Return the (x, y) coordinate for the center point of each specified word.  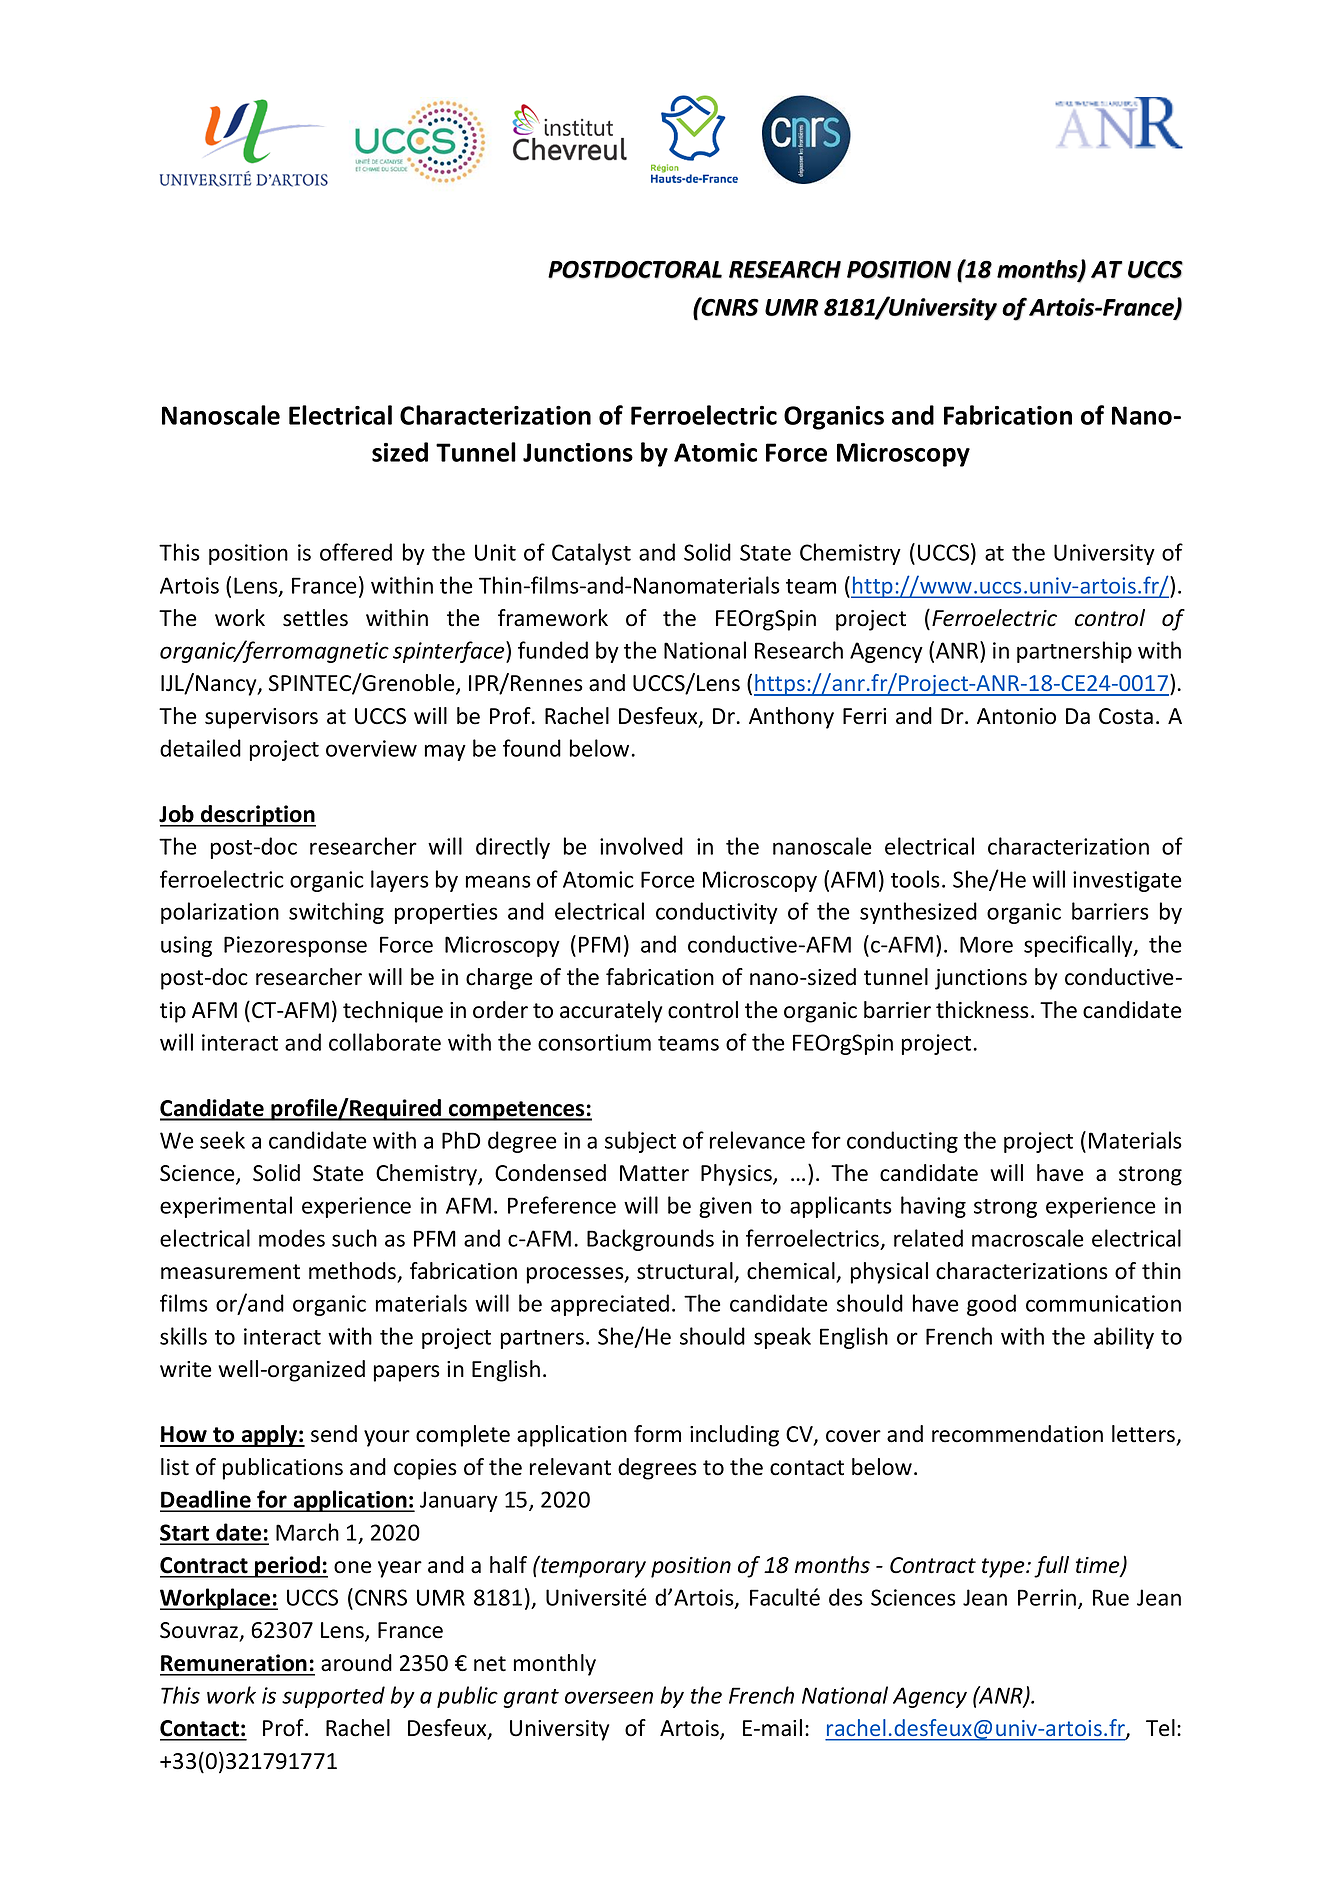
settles (315, 618)
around (356, 1663)
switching (336, 913)
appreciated (610, 1305)
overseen (609, 1697)
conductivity (717, 913)
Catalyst (591, 554)
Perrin (1047, 1597)
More (986, 944)
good (991, 1305)
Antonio (1016, 716)
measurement (230, 1272)
